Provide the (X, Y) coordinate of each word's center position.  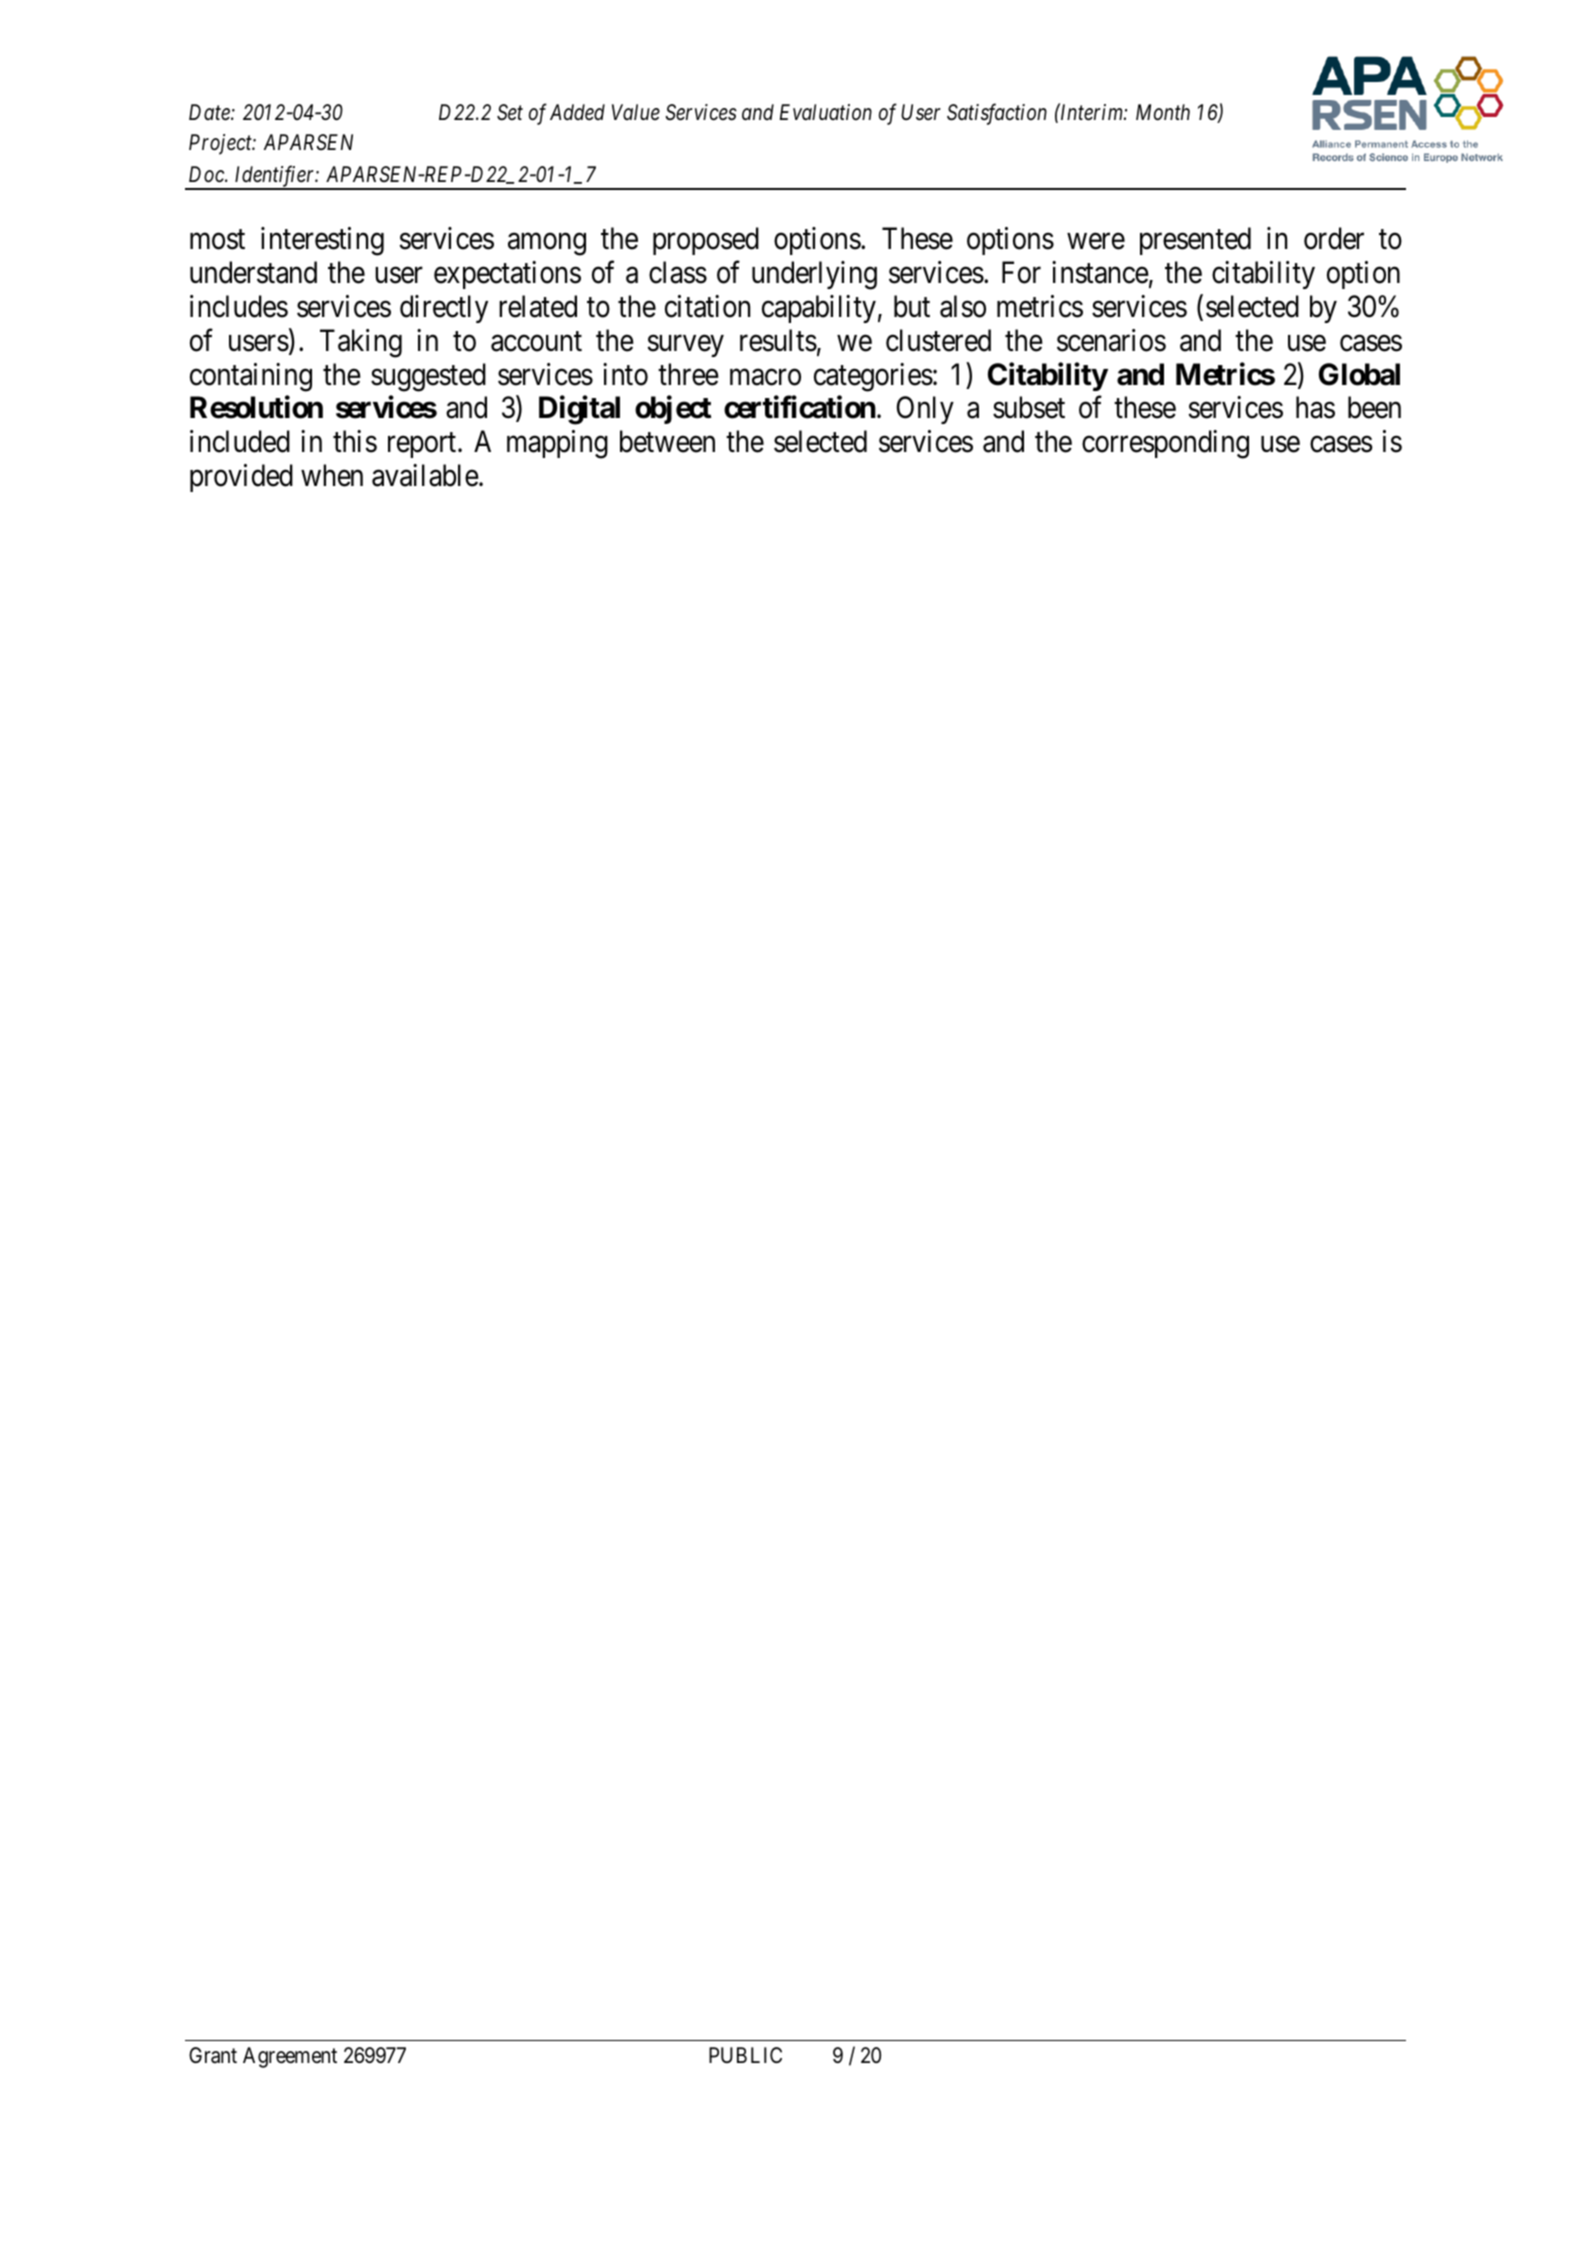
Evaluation (826, 112)
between (667, 441)
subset (1029, 407)
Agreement (290, 2057)
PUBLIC (745, 2055)
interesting (322, 241)
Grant (213, 2055)
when (332, 475)
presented (1195, 241)
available (425, 475)
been (1374, 407)
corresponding (1165, 444)
